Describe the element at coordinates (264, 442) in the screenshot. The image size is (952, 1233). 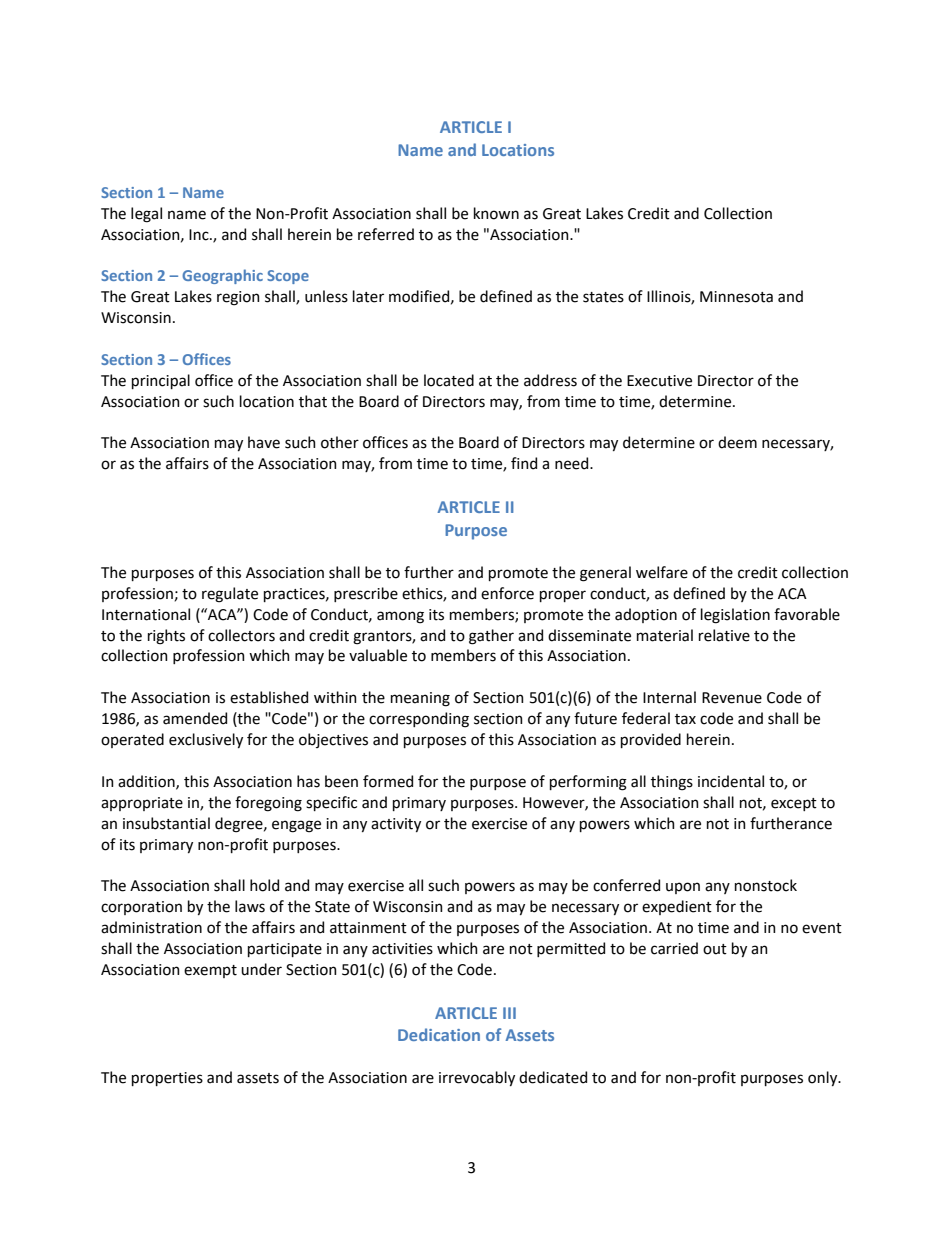
I see `have` at that location.
